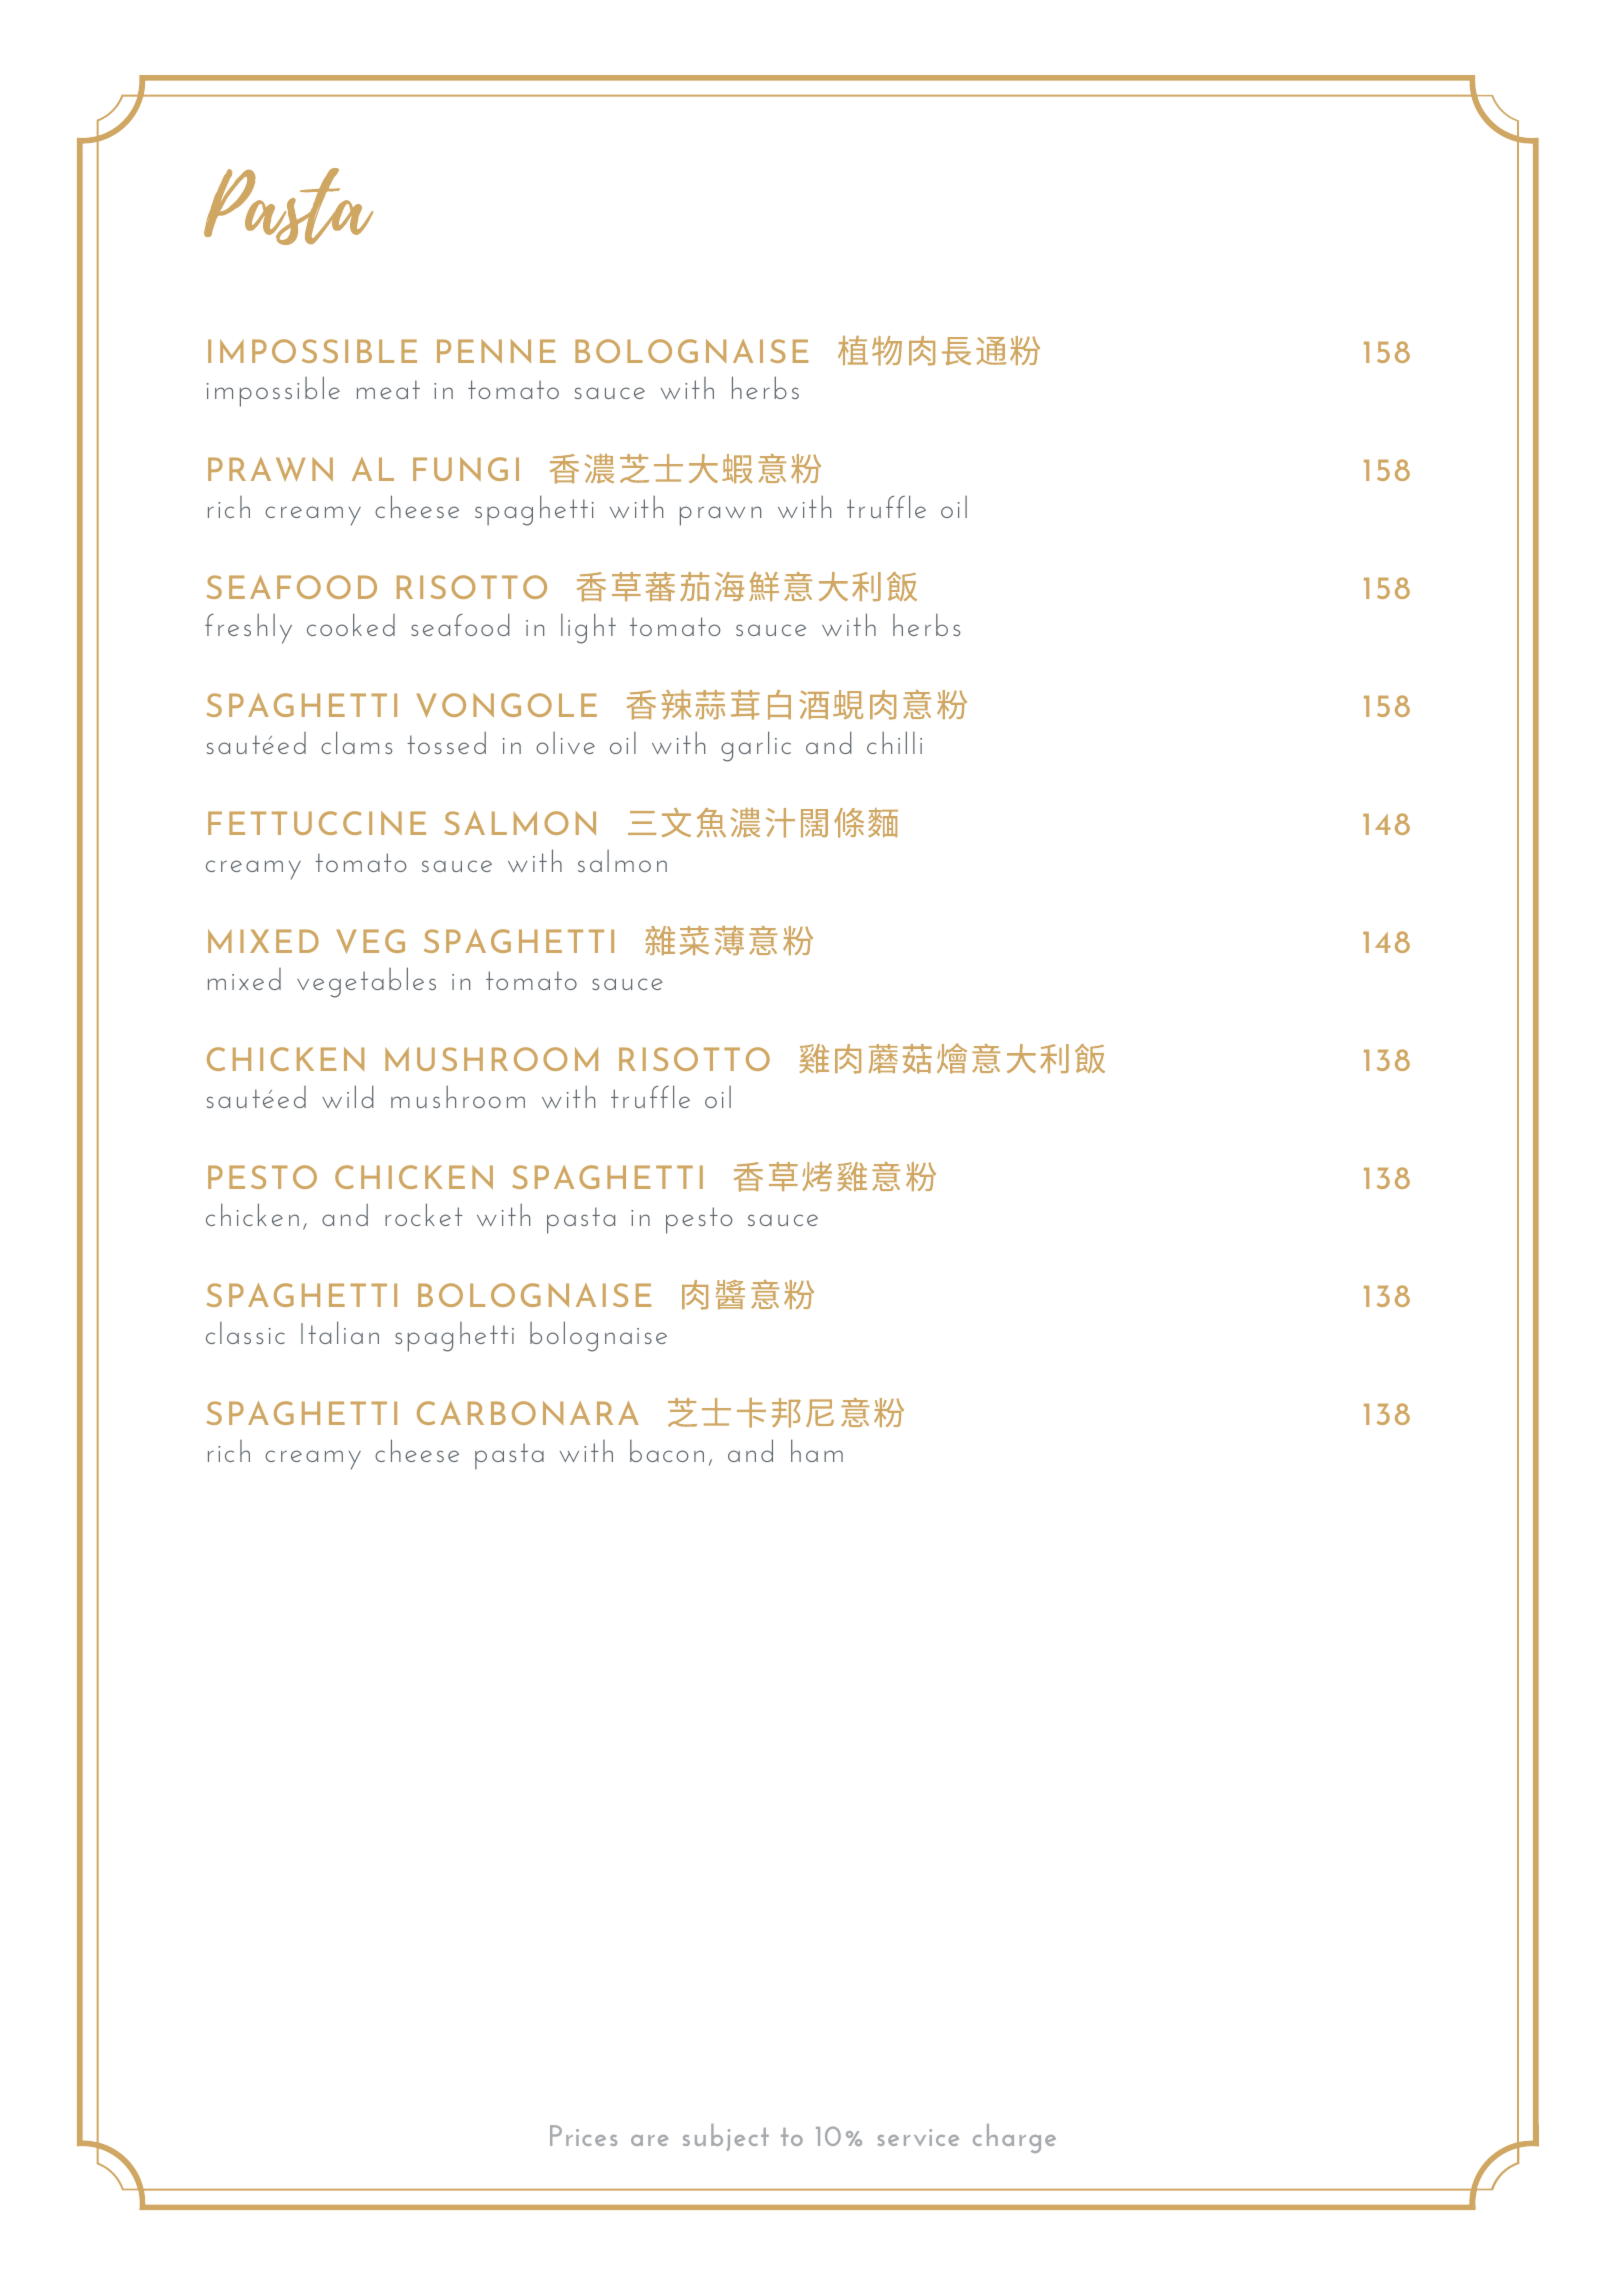  I want to click on vegetables, so click(366, 982).
